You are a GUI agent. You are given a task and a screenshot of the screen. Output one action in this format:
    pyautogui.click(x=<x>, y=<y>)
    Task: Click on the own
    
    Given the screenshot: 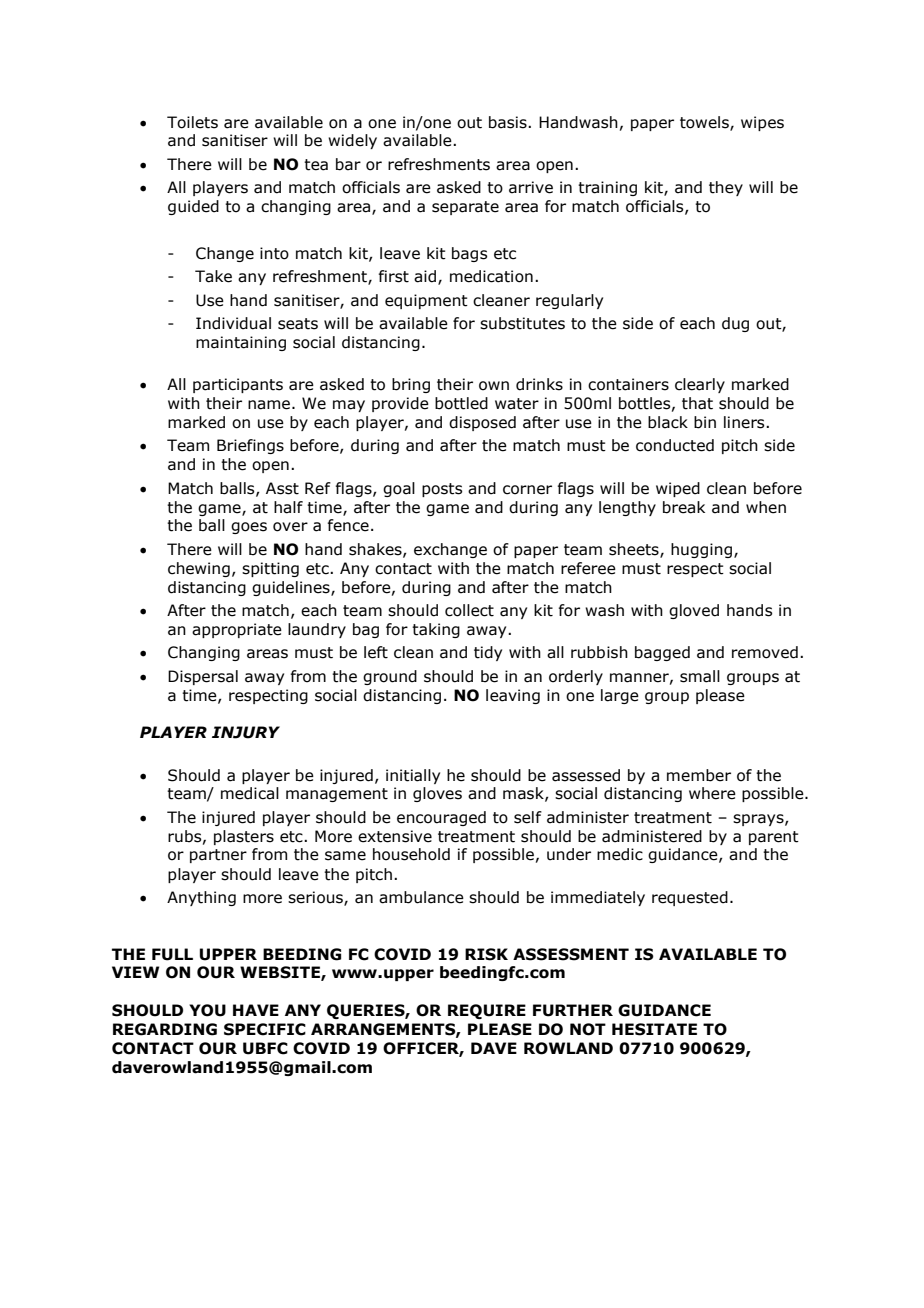 What is the action you would take?
    pyautogui.click(x=494, y=386)
